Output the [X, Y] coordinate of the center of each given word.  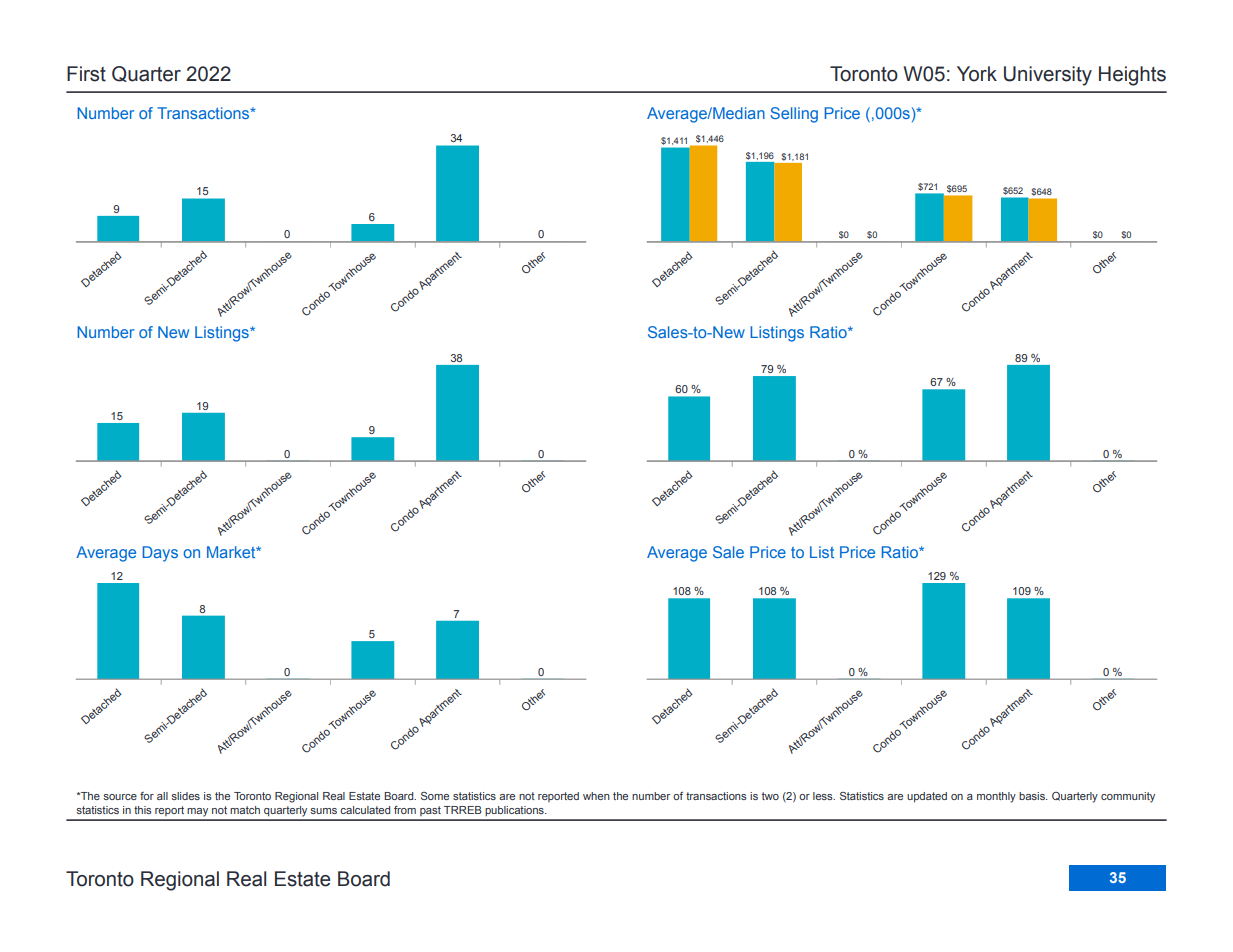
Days [160, 554]
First [86, 74]
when [596, 796]
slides [185, 796]
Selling [794, 115]
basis [1033, 796]
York [977, 74]
